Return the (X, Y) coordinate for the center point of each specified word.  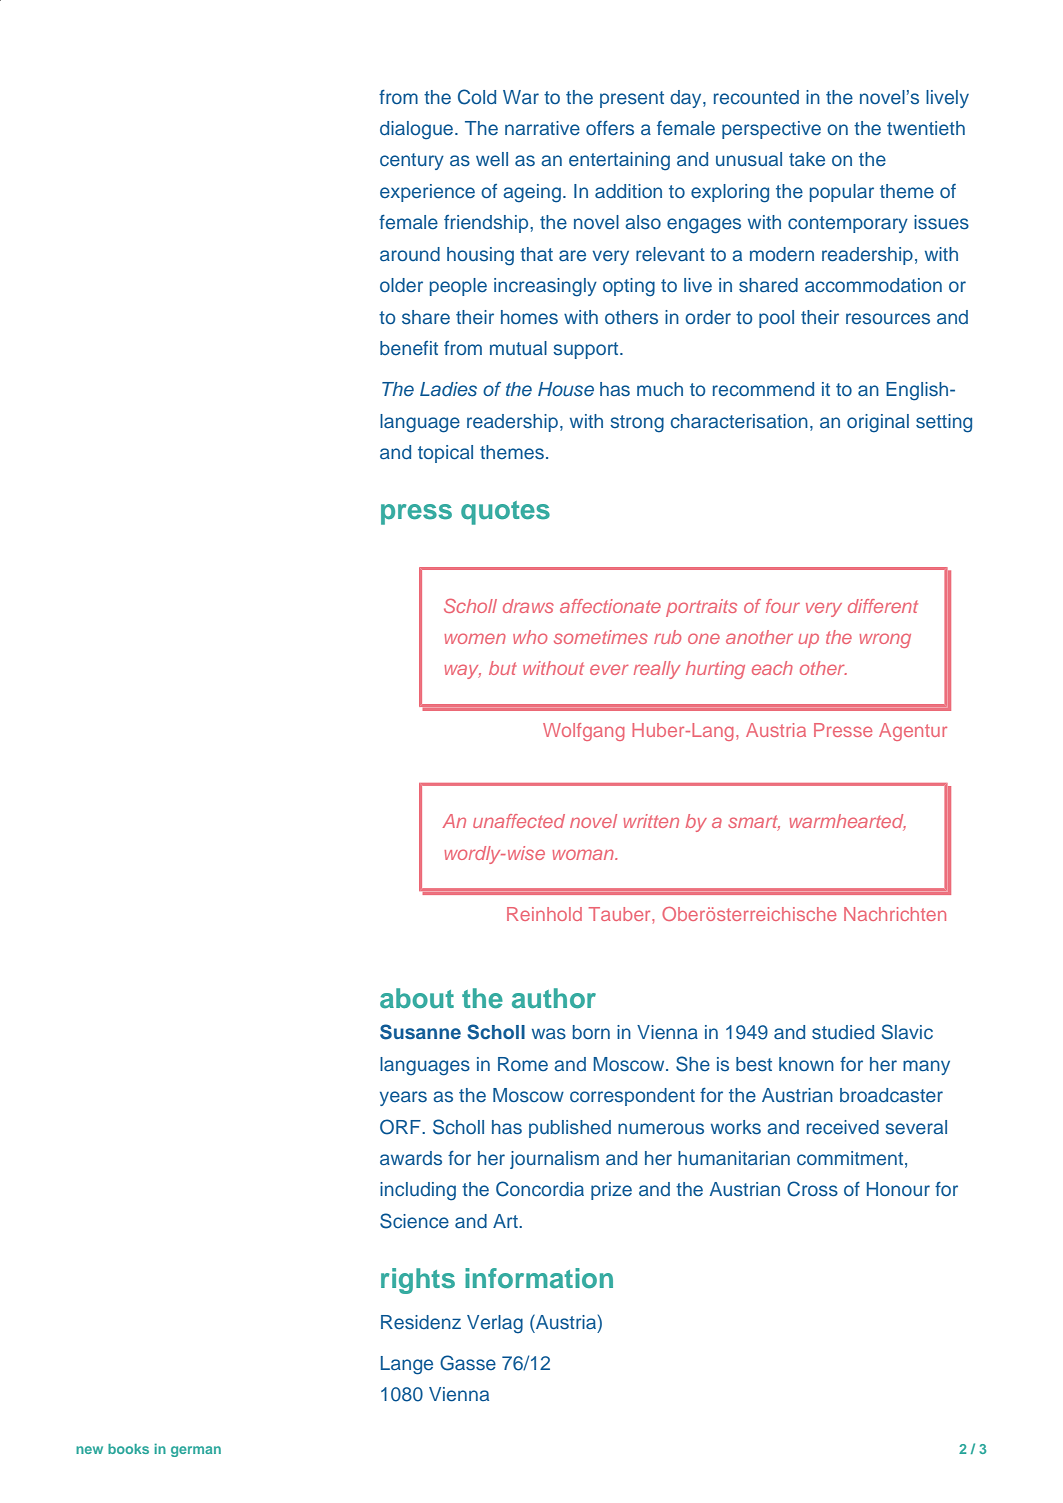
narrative (542, 128)
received (843, 1127)
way (462, 671)
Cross (812, 1189)
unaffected (519, 821)
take (807, 159)
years (403, 1098)
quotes (505, 513)
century (412, 161)
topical (445, 454)
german (196, 1451)
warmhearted (847, 822)
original (878, 423)
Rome (523, 1064)
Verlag (495, 1324)
